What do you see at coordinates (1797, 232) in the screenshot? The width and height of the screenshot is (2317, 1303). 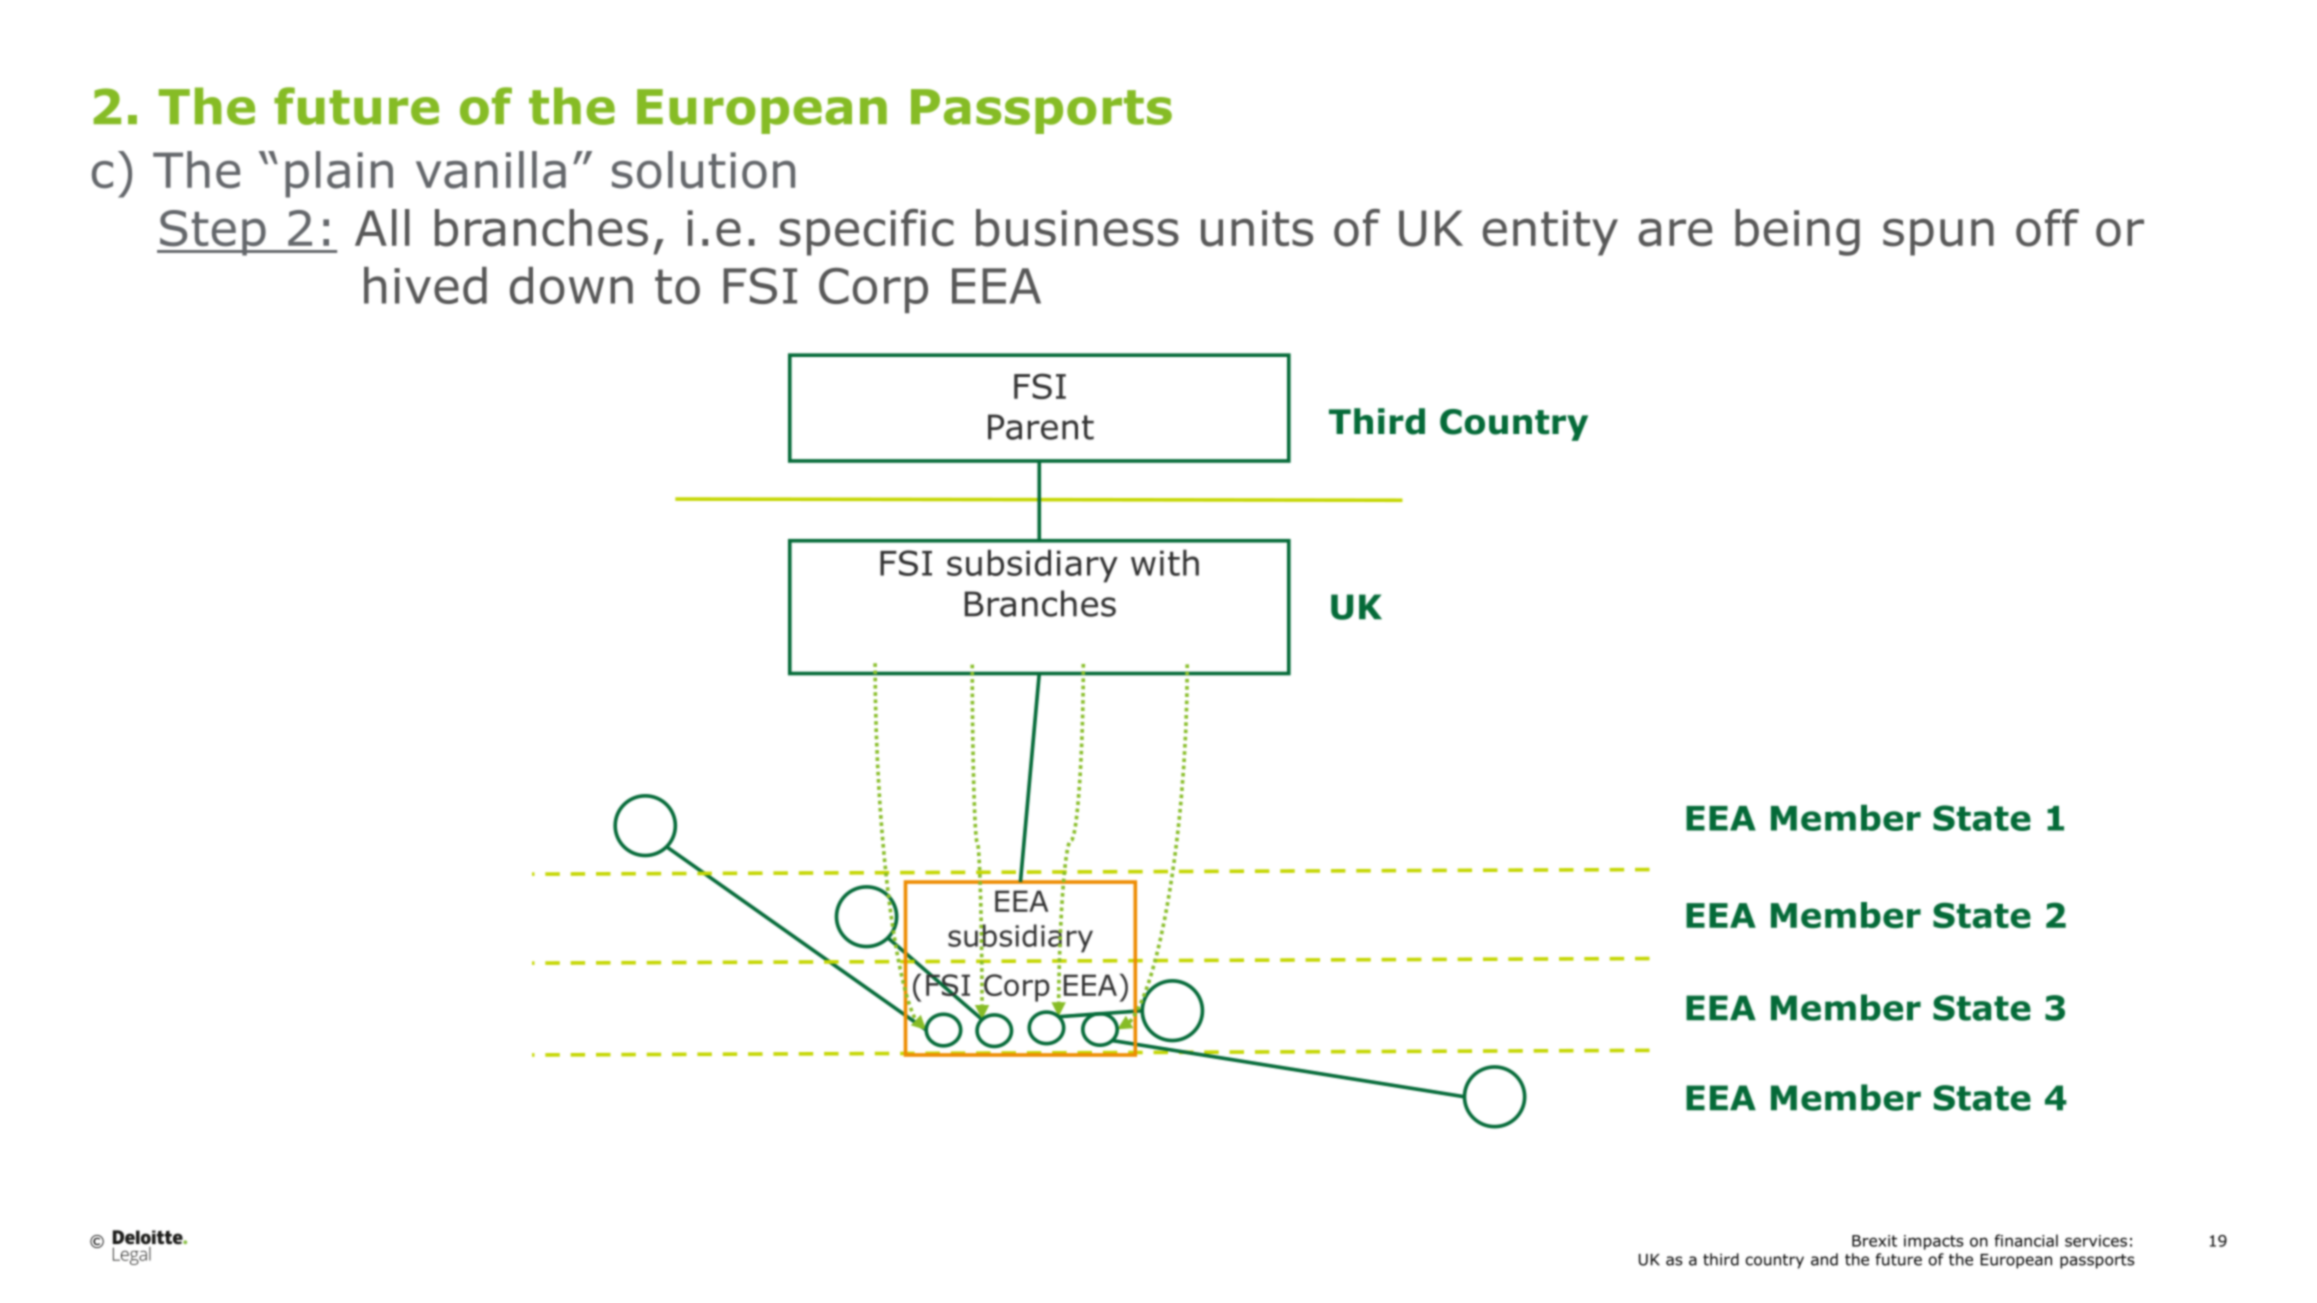 I see `being` at bounding box center [1797, 232].
